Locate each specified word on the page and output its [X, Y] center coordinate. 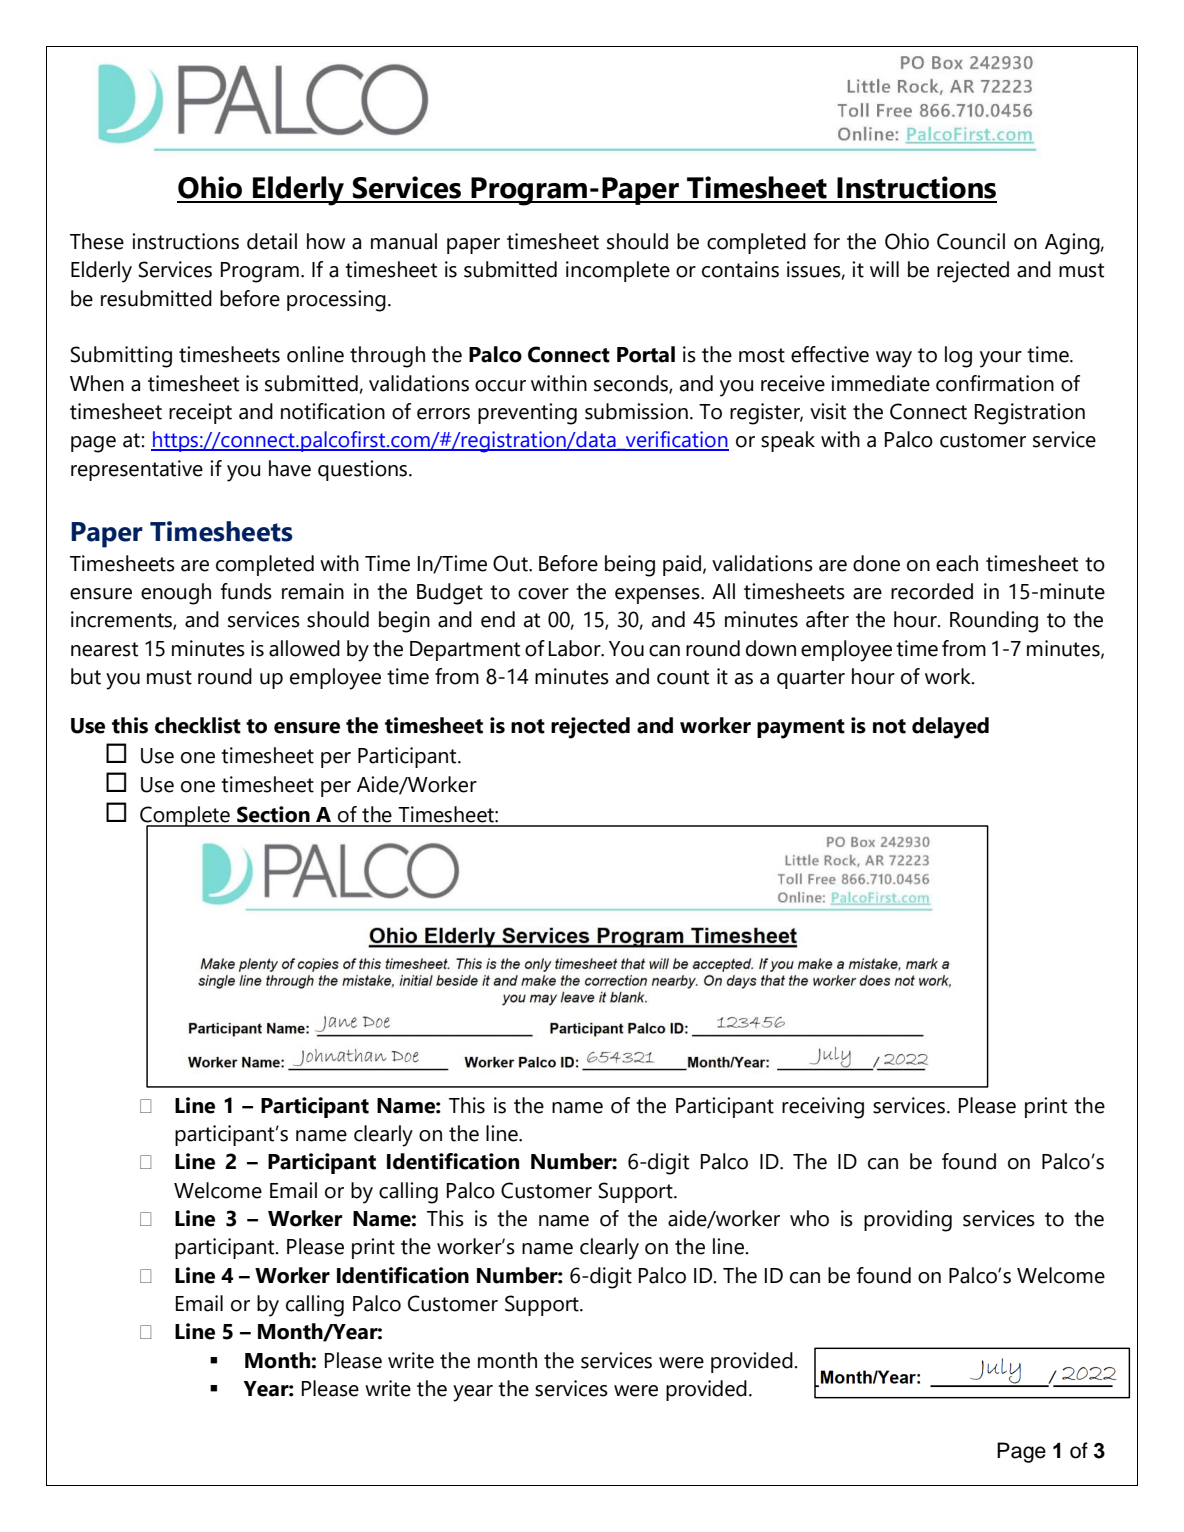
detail [272, 241]
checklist [198, 725]
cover [543, 594]
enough [176, 594]
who [809, 1218]
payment [801, 729]
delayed [950, 728]
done [876, 563]
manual [404, 241]
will [884, 269]
